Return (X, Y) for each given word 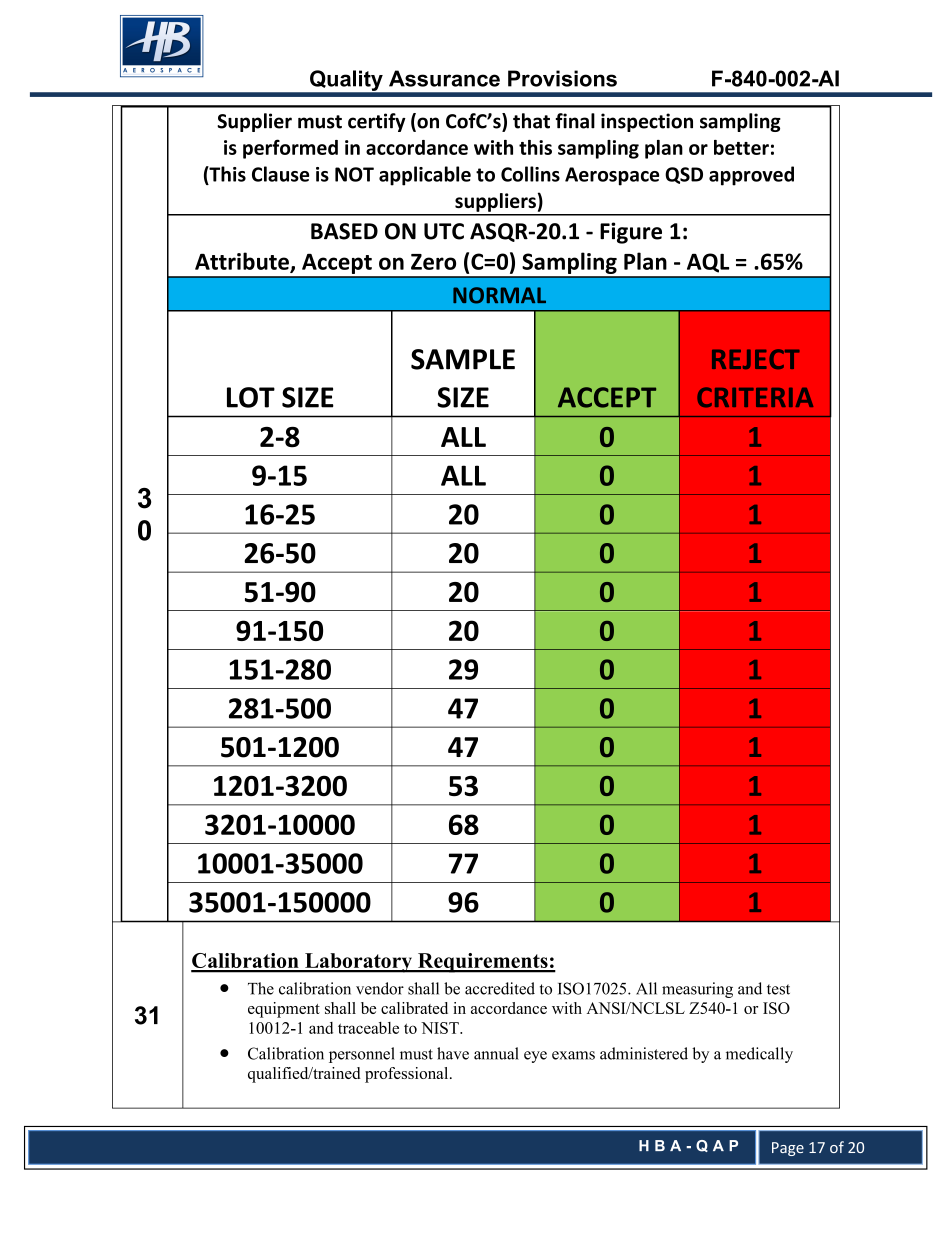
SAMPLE (463, 359)
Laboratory (358, 963)
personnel (362, 1055)
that (531, 121)
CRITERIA (755, 397)
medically (759, 1055)
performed (290, 149)
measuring (697, 990)
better (741, 147)
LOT (251, 397)
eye (535, 1057)
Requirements (482, 963)
